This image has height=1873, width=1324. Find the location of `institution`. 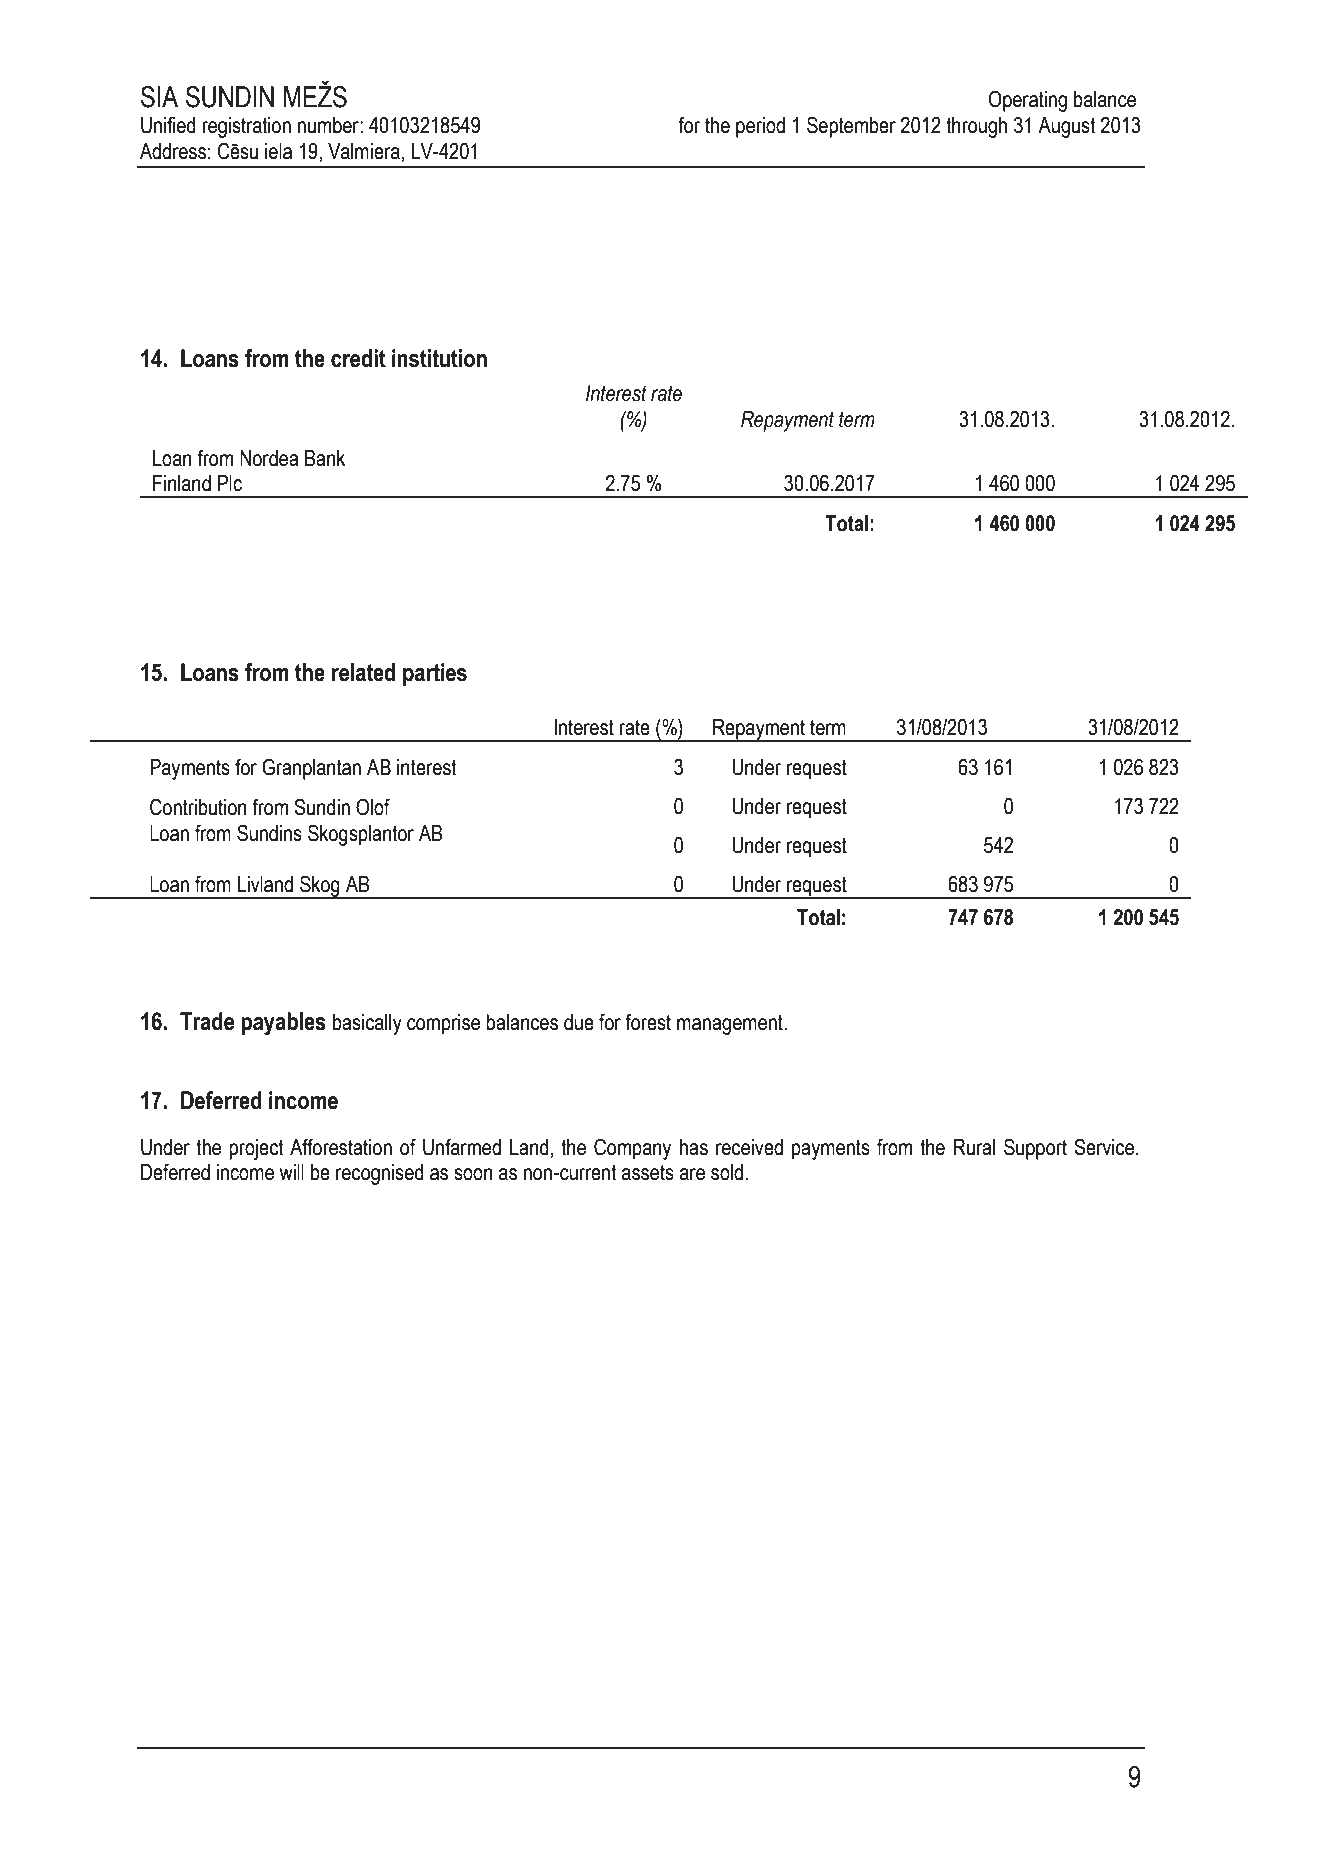

institution is located at coordinates (439, 358).
